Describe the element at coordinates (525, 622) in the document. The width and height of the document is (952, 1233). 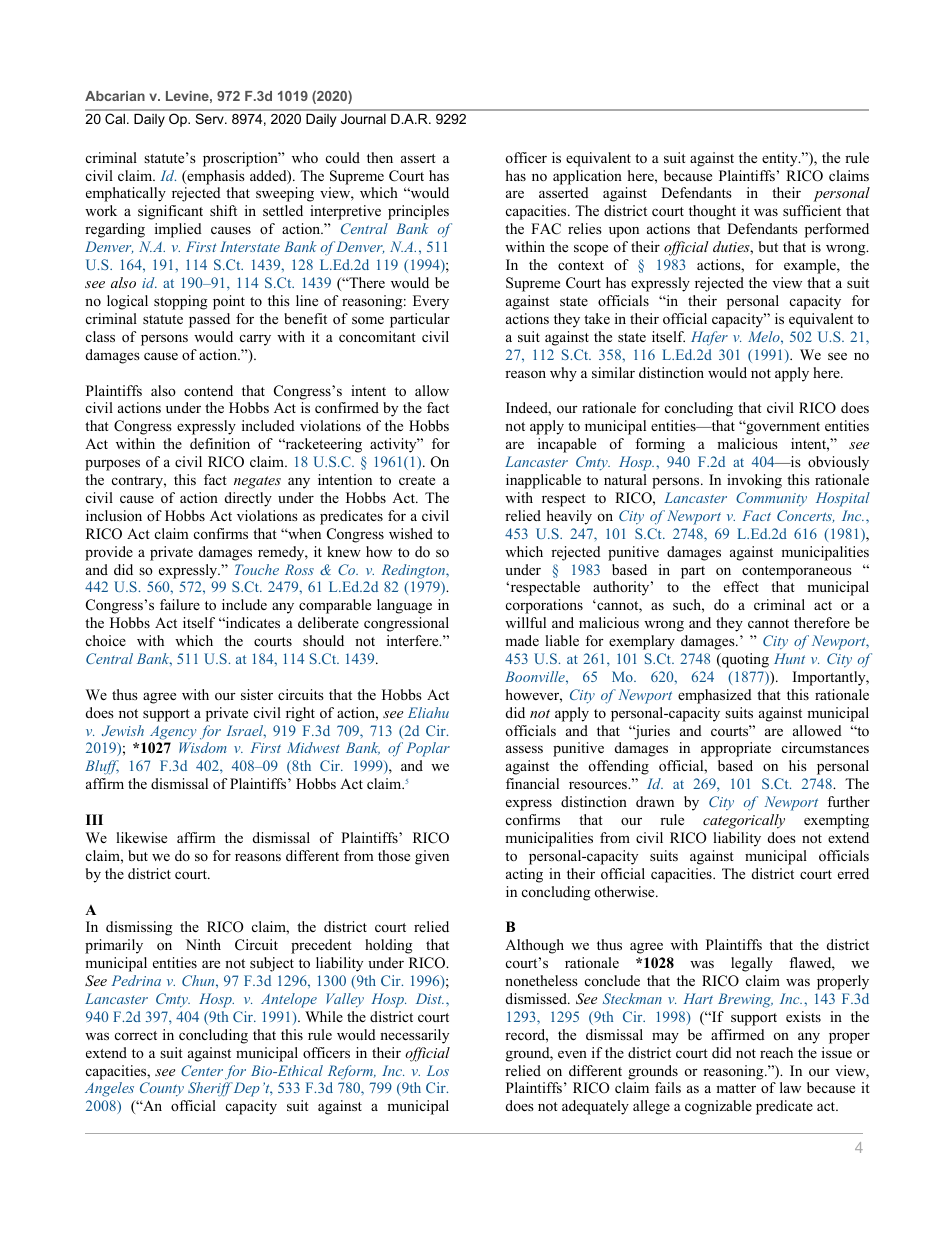
I see `willful` at that location.
